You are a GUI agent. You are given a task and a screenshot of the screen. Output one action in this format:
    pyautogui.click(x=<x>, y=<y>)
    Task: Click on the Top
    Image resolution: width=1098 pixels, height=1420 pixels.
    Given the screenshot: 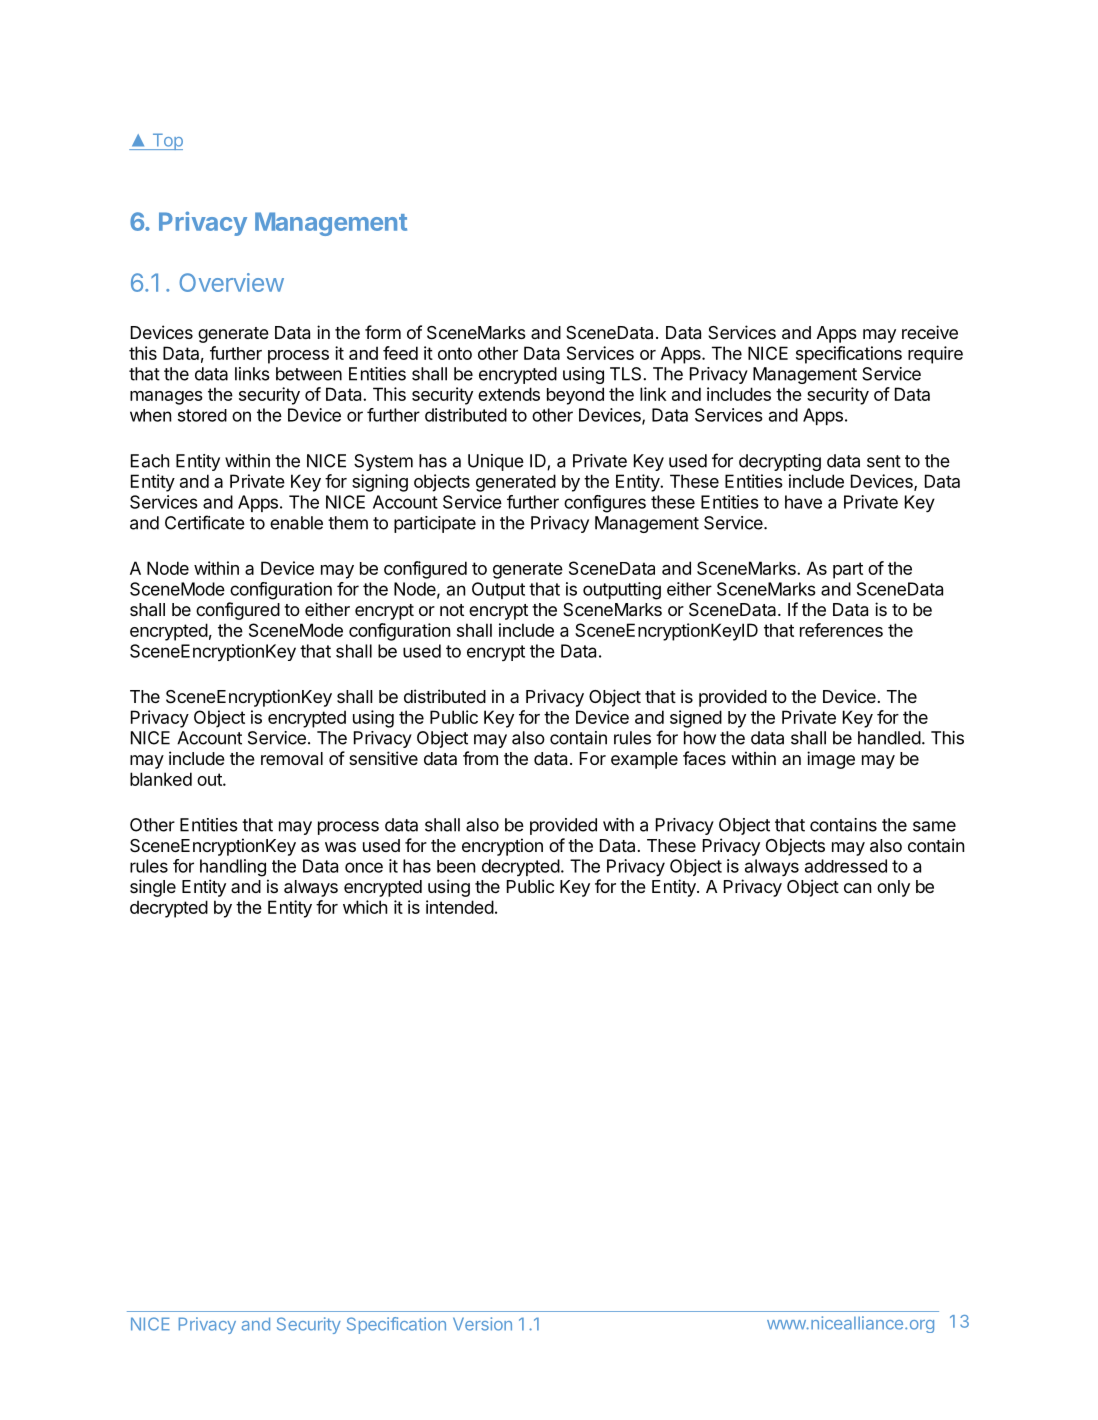 What is the action you would take?
    pyautogui.click(x=166, y=141)
